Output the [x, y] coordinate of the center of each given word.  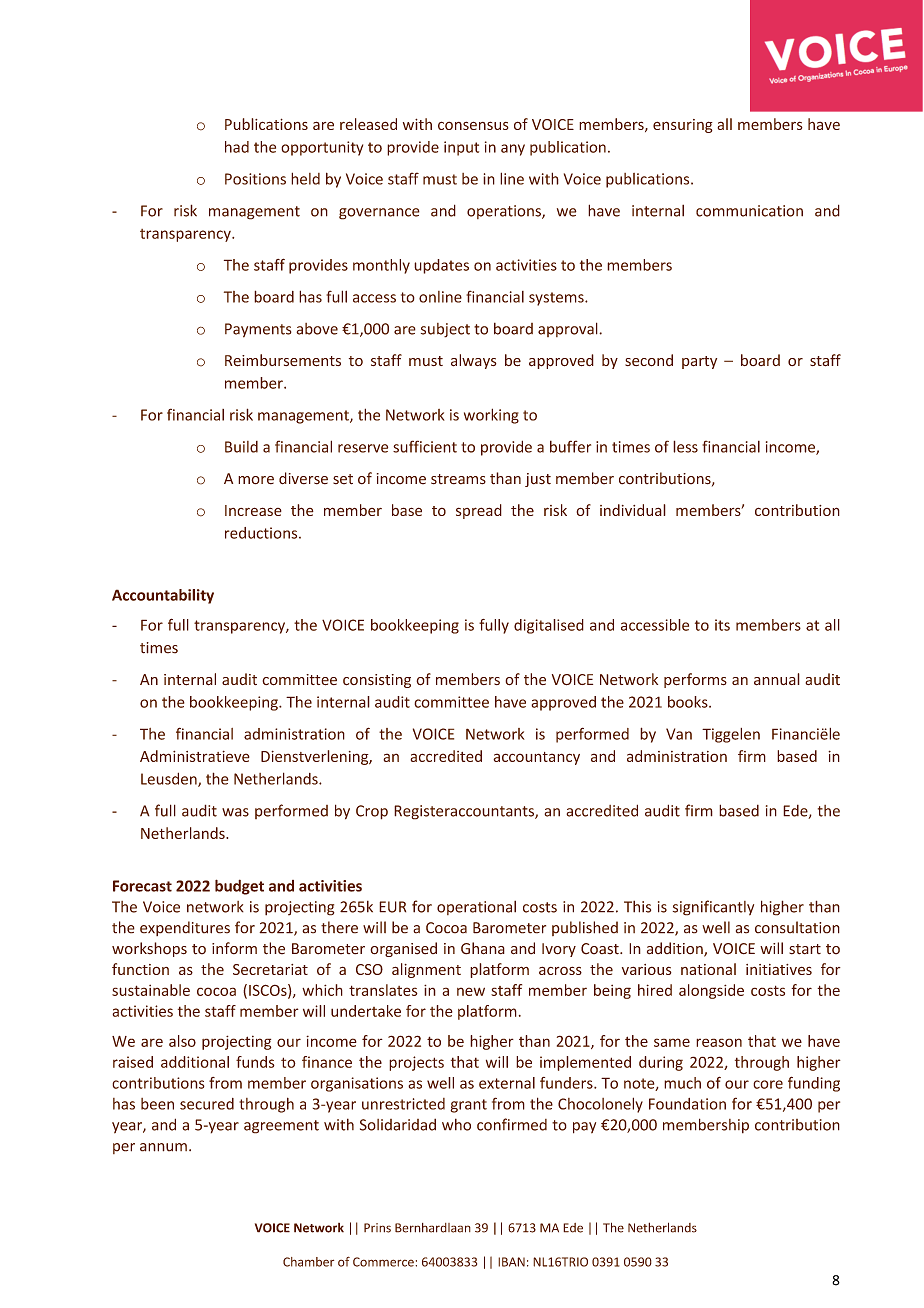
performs [695, 680]
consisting [377, 681]
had [237, 147]
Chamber [308, 1262]
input [461, 148]
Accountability [163, 596]
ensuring [683, 126]
